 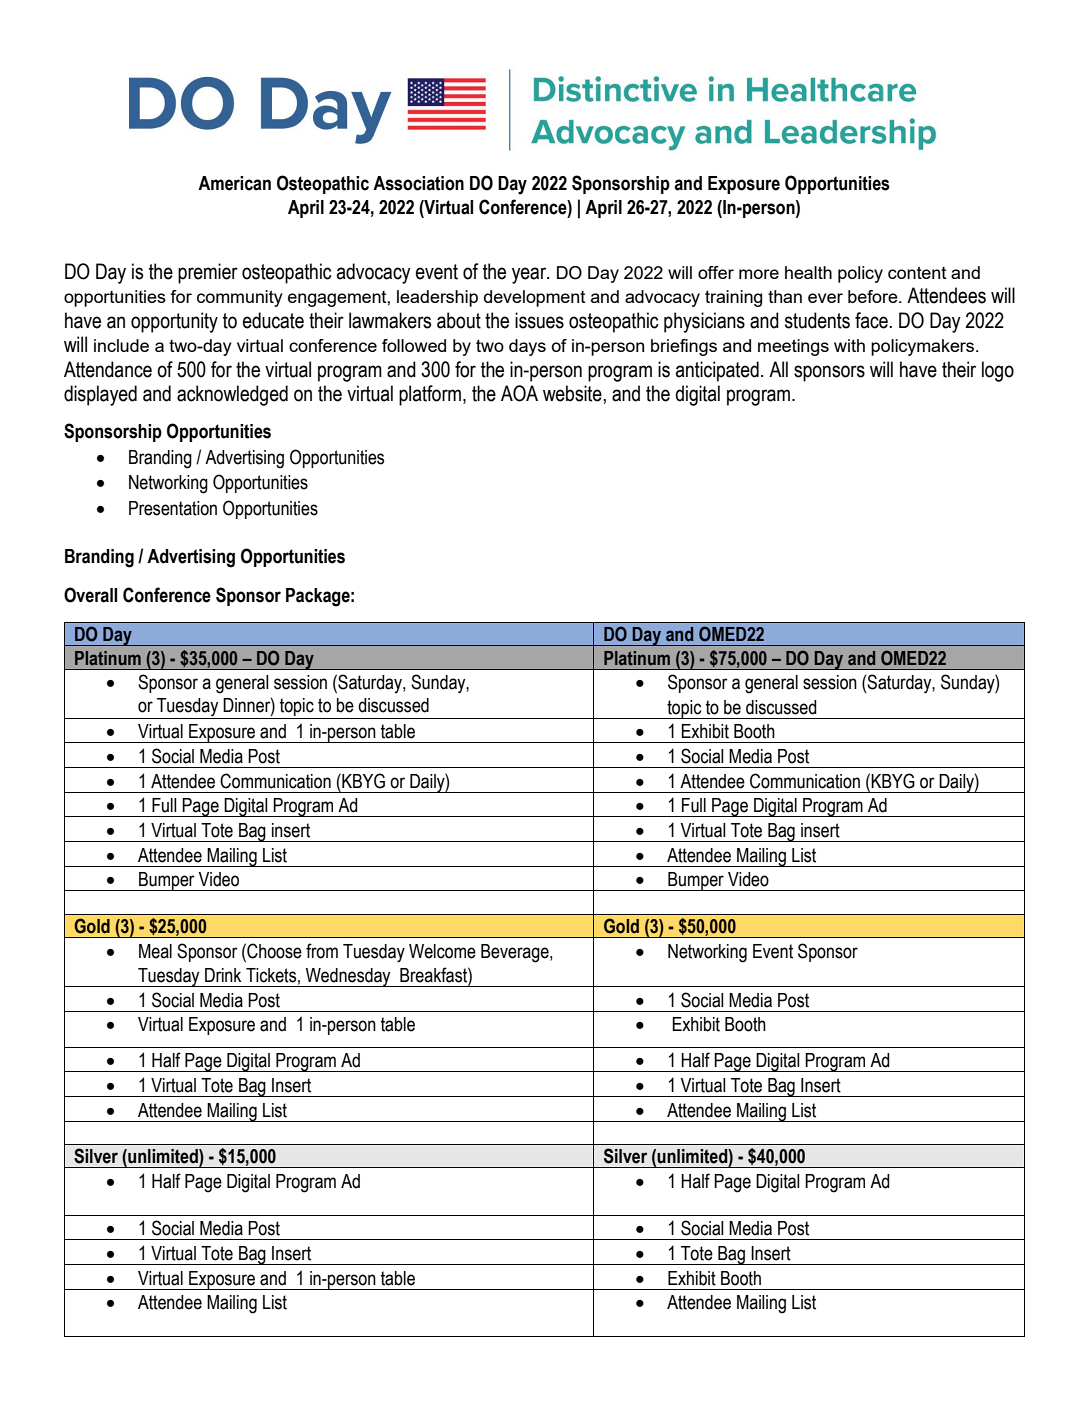 What do you see at coordinates (917, 272) in the screenshot?
I see `content` at bounding box center [917, 272].
